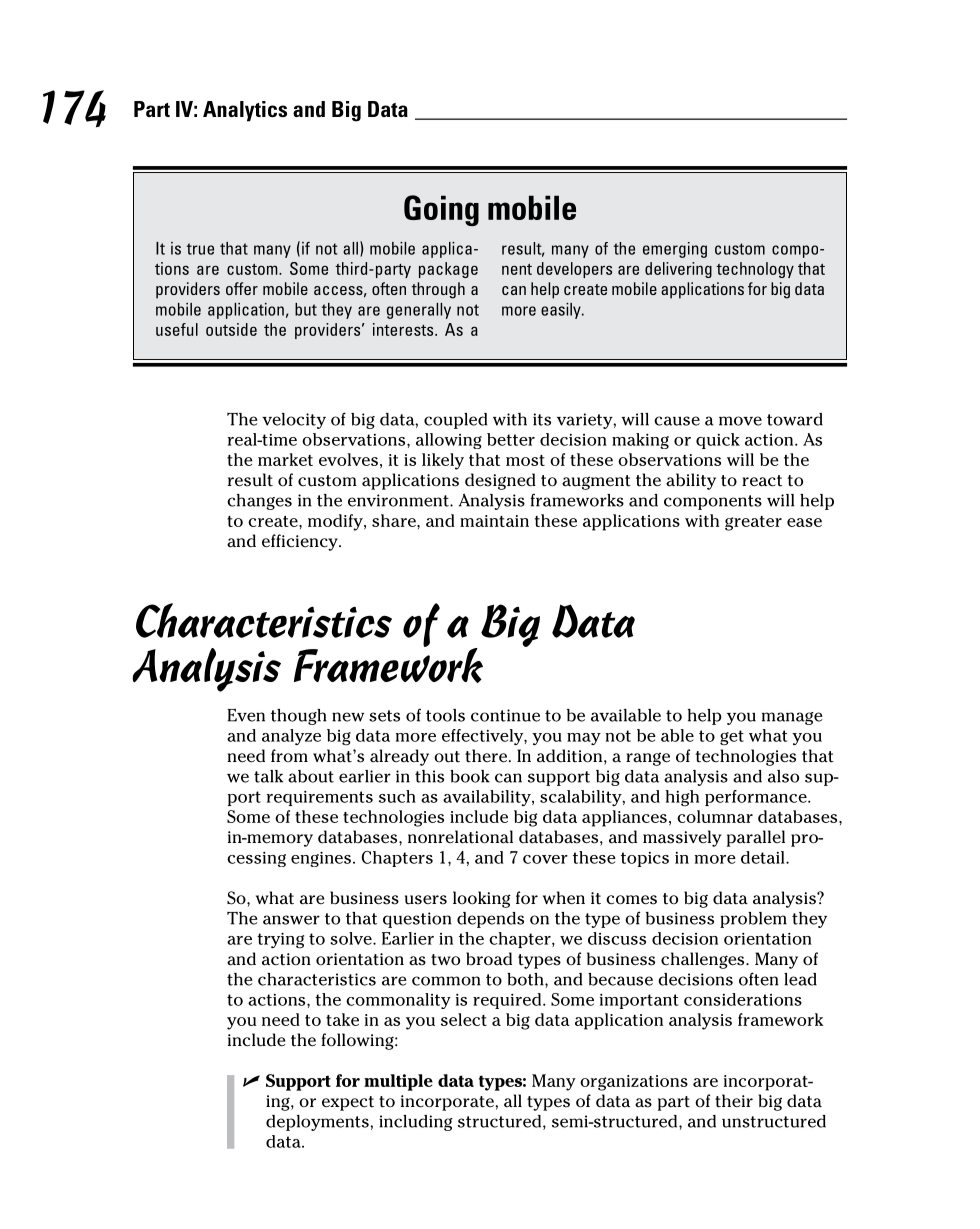 The width and height of the page is (980, 1229). What do you see at coordinates (245, 111) in the page?
I see `Analytics` at bounding box center [245, 111].
